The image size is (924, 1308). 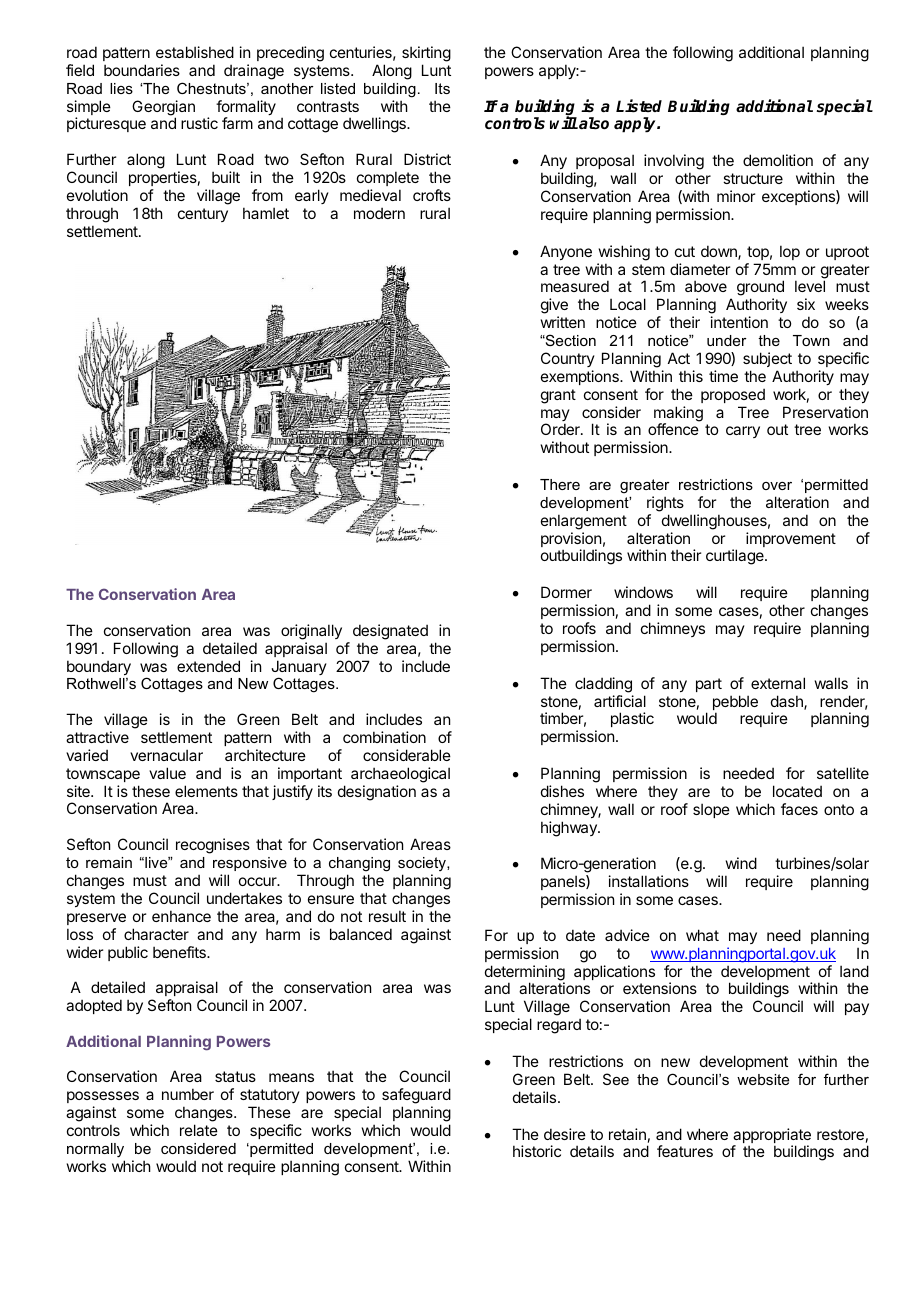 I want to click on demolition, so click(x=778, y=160).
